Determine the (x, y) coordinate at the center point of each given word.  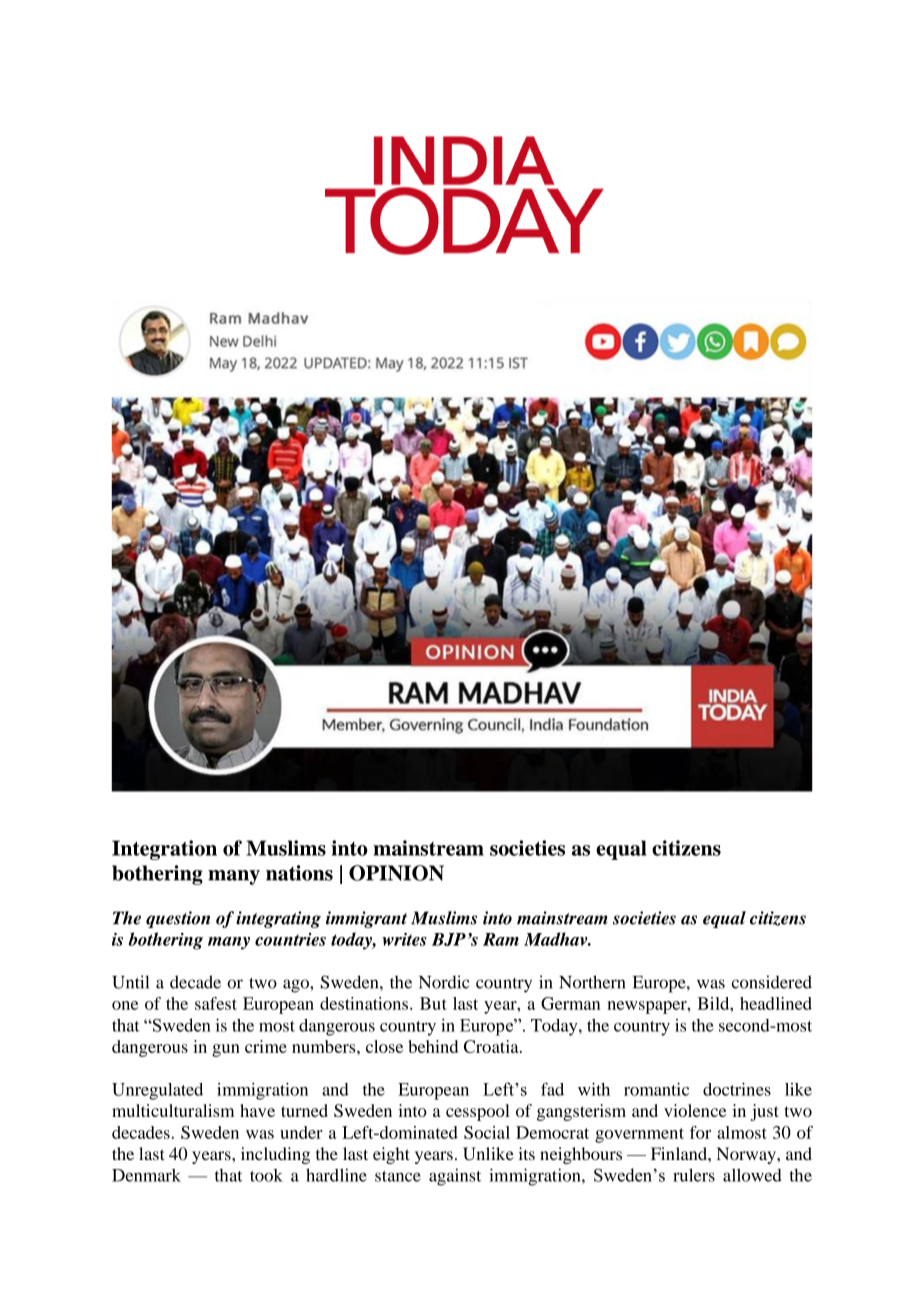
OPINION (396, 873)
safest (216, 1003)
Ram (501, 939)
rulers (694, 1175)
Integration (164, 850)
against (455, 1177)
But (433, 1003)
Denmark (146, 1175)
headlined (776, 1003)
